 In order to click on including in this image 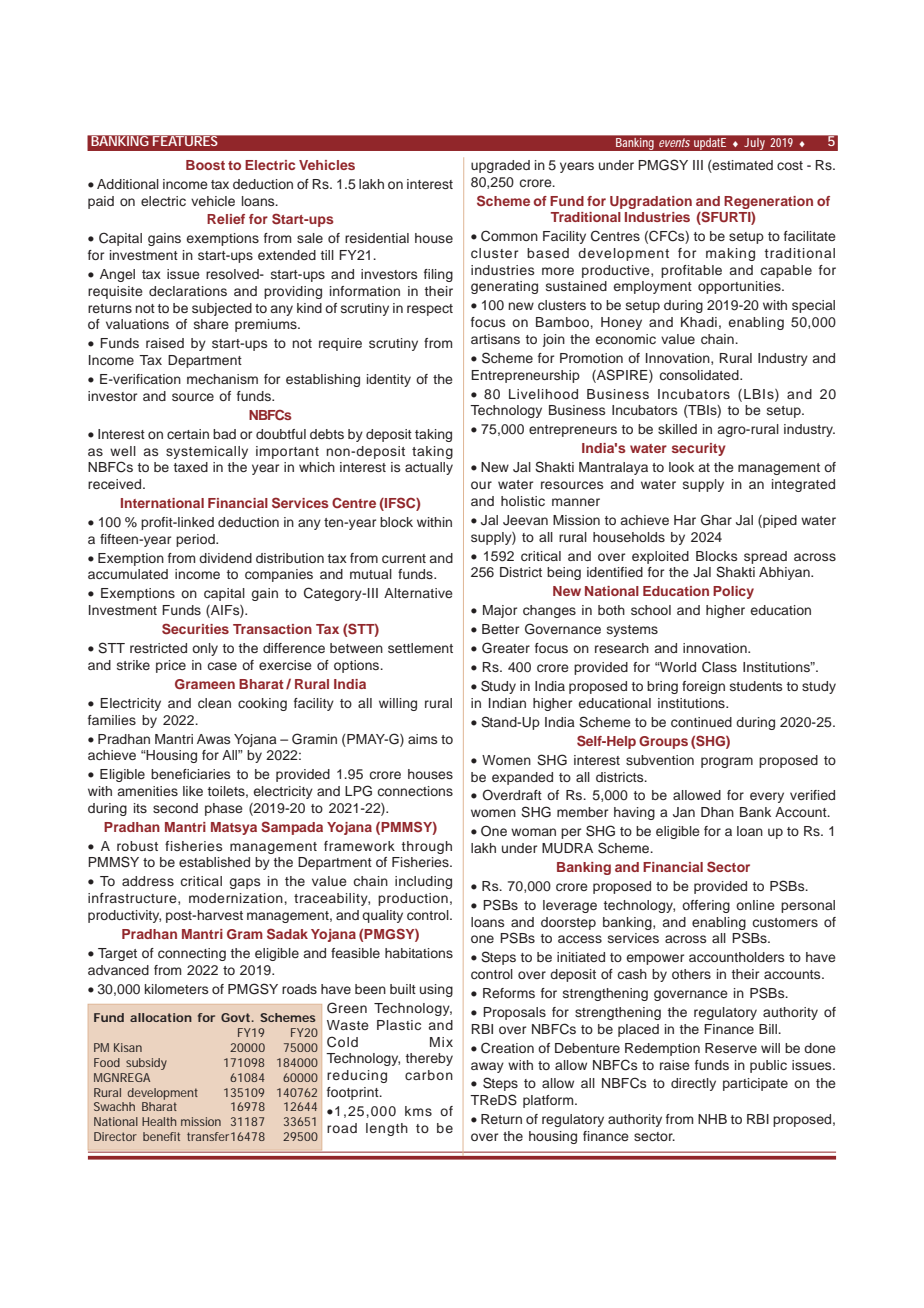, I will do `click(423, 882)`.
